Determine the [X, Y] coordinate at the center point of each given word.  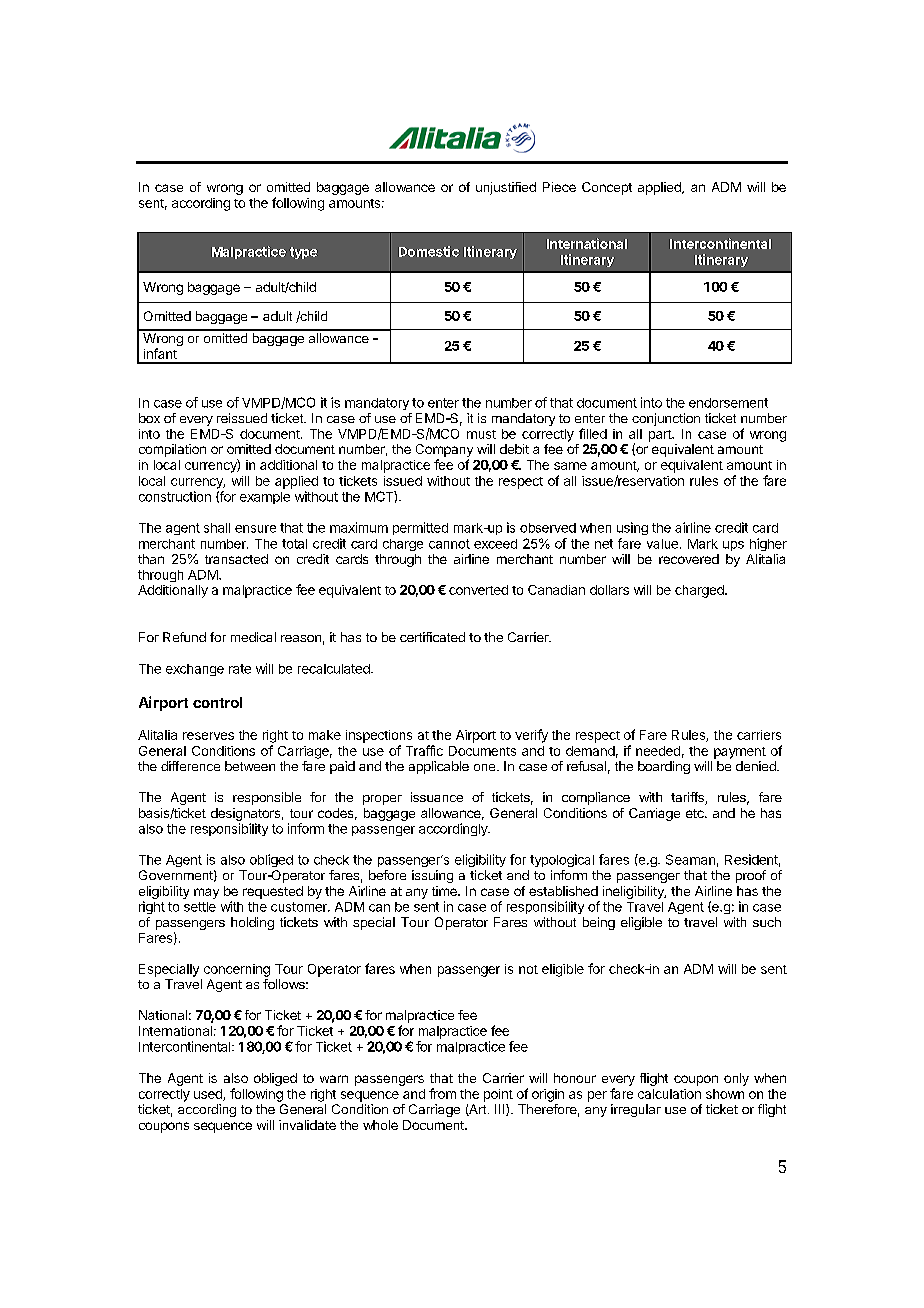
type [303, 253]
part [661, 436]
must [481, 434]
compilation [172, 450]
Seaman [690, 859]
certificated [432, 637]
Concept [607, 188]
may [206, 893]
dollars [609, 590]
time [445, 891]
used [209, 1095]
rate [240, 669]
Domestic [429, 251]
